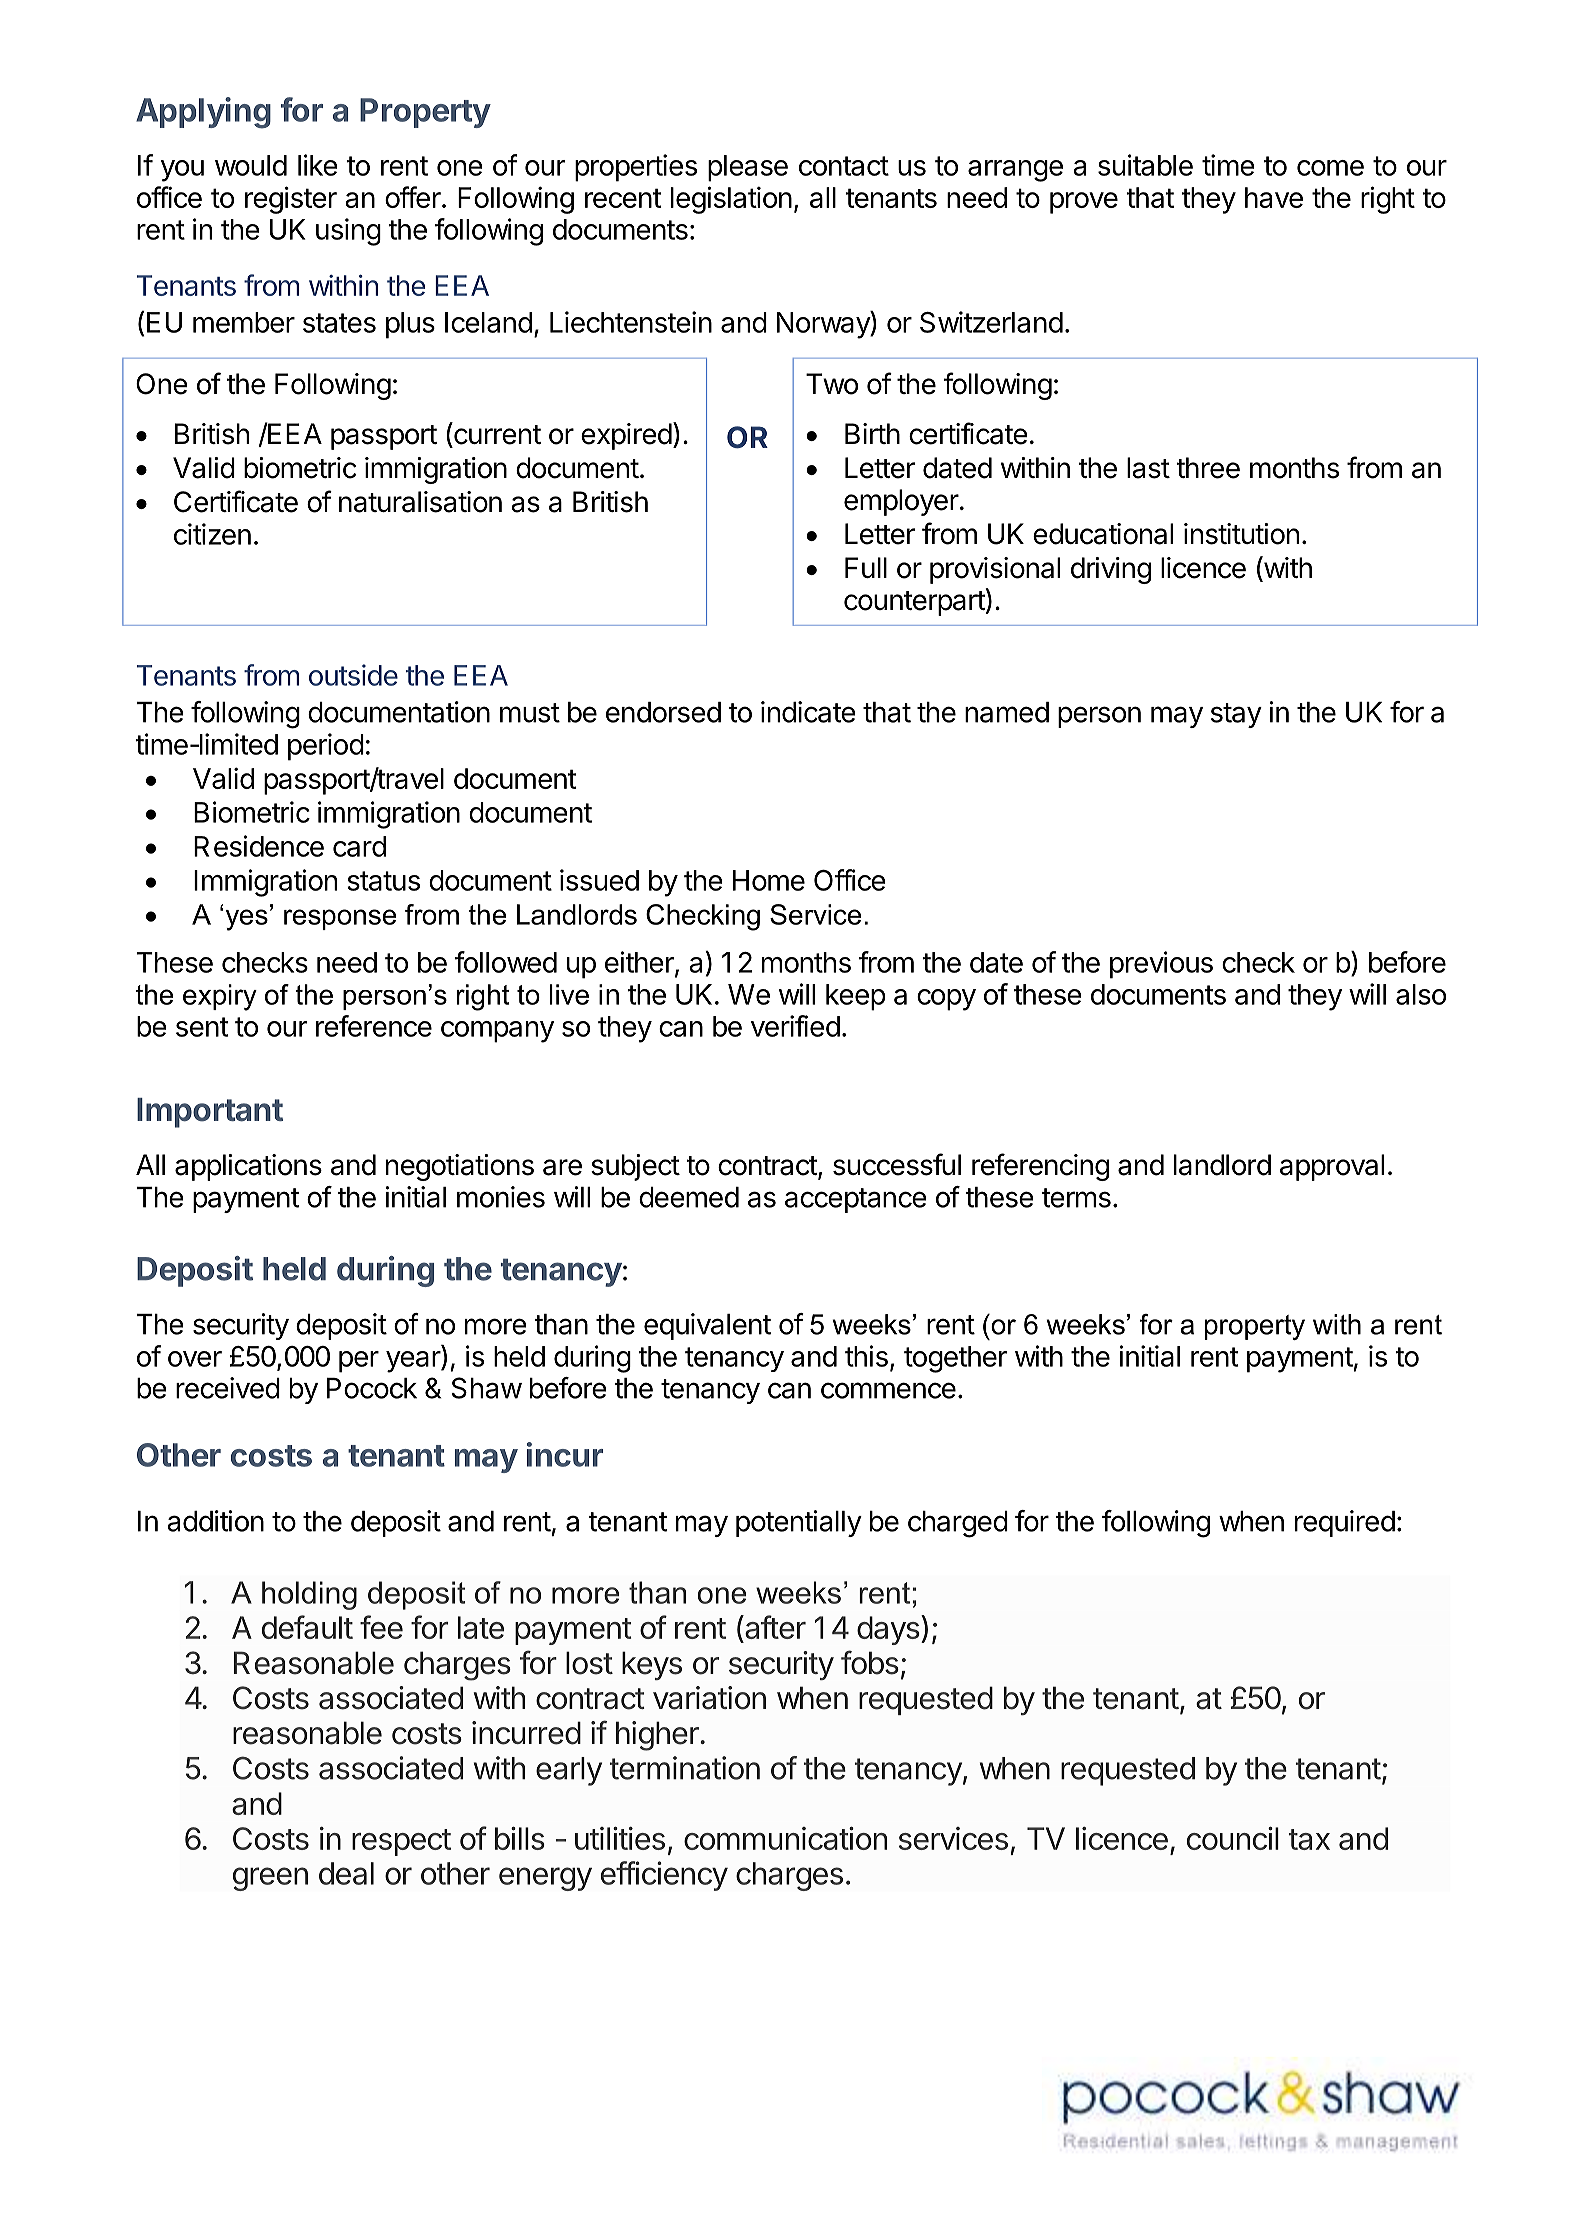 The height and width of the screenshot is (2238, 1582). Describe the element at coordinates (1309, 1839) in the screenshot. I see `tax` at that location.
